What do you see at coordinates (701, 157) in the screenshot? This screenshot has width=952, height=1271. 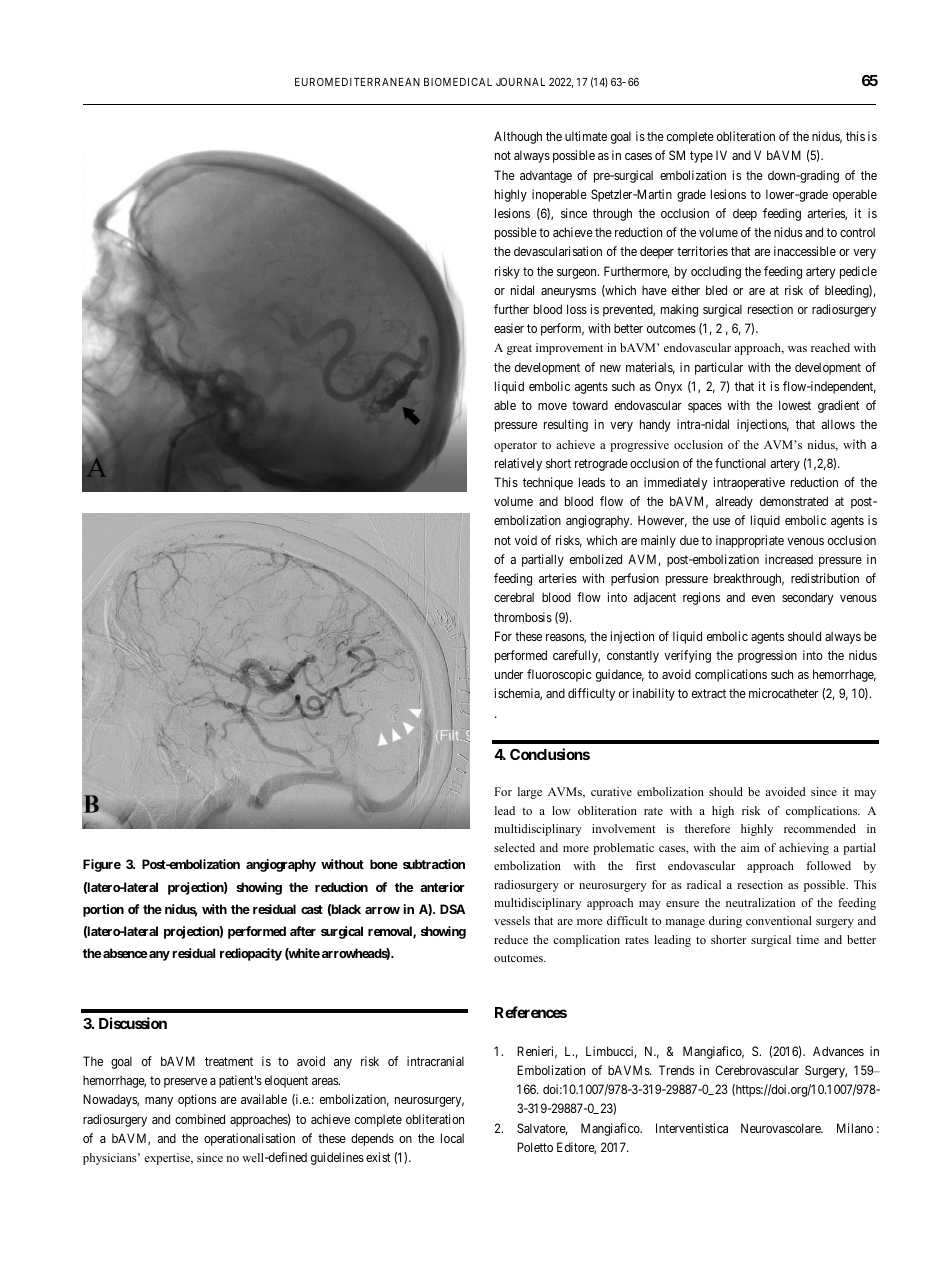 I see `type` at bounding box center [701, 157].
